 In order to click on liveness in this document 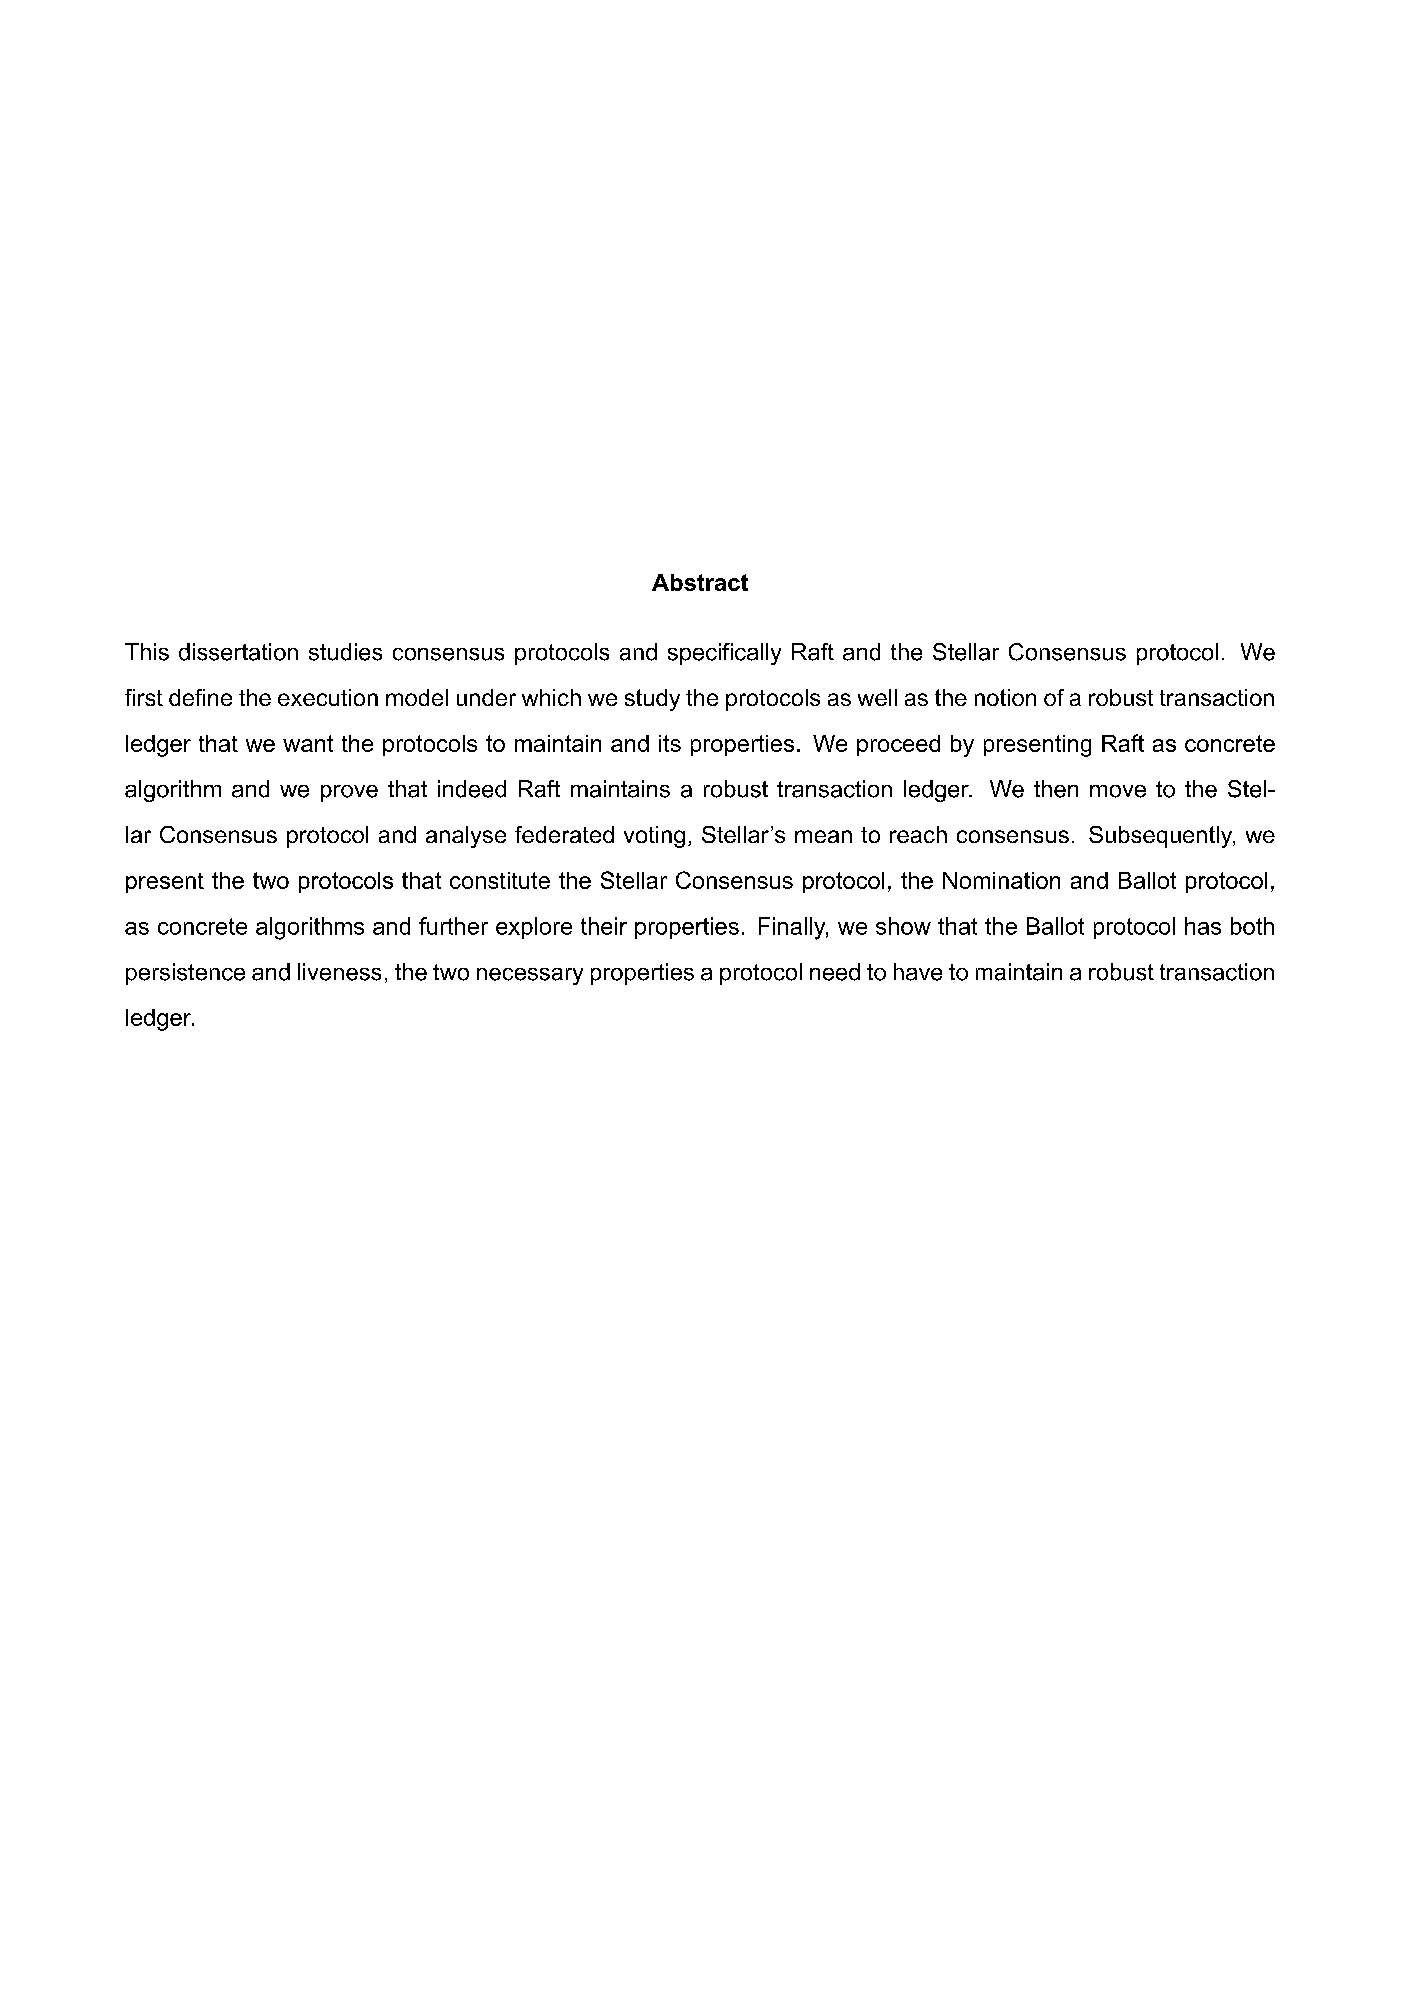, I will do `click(339, 972)`.
